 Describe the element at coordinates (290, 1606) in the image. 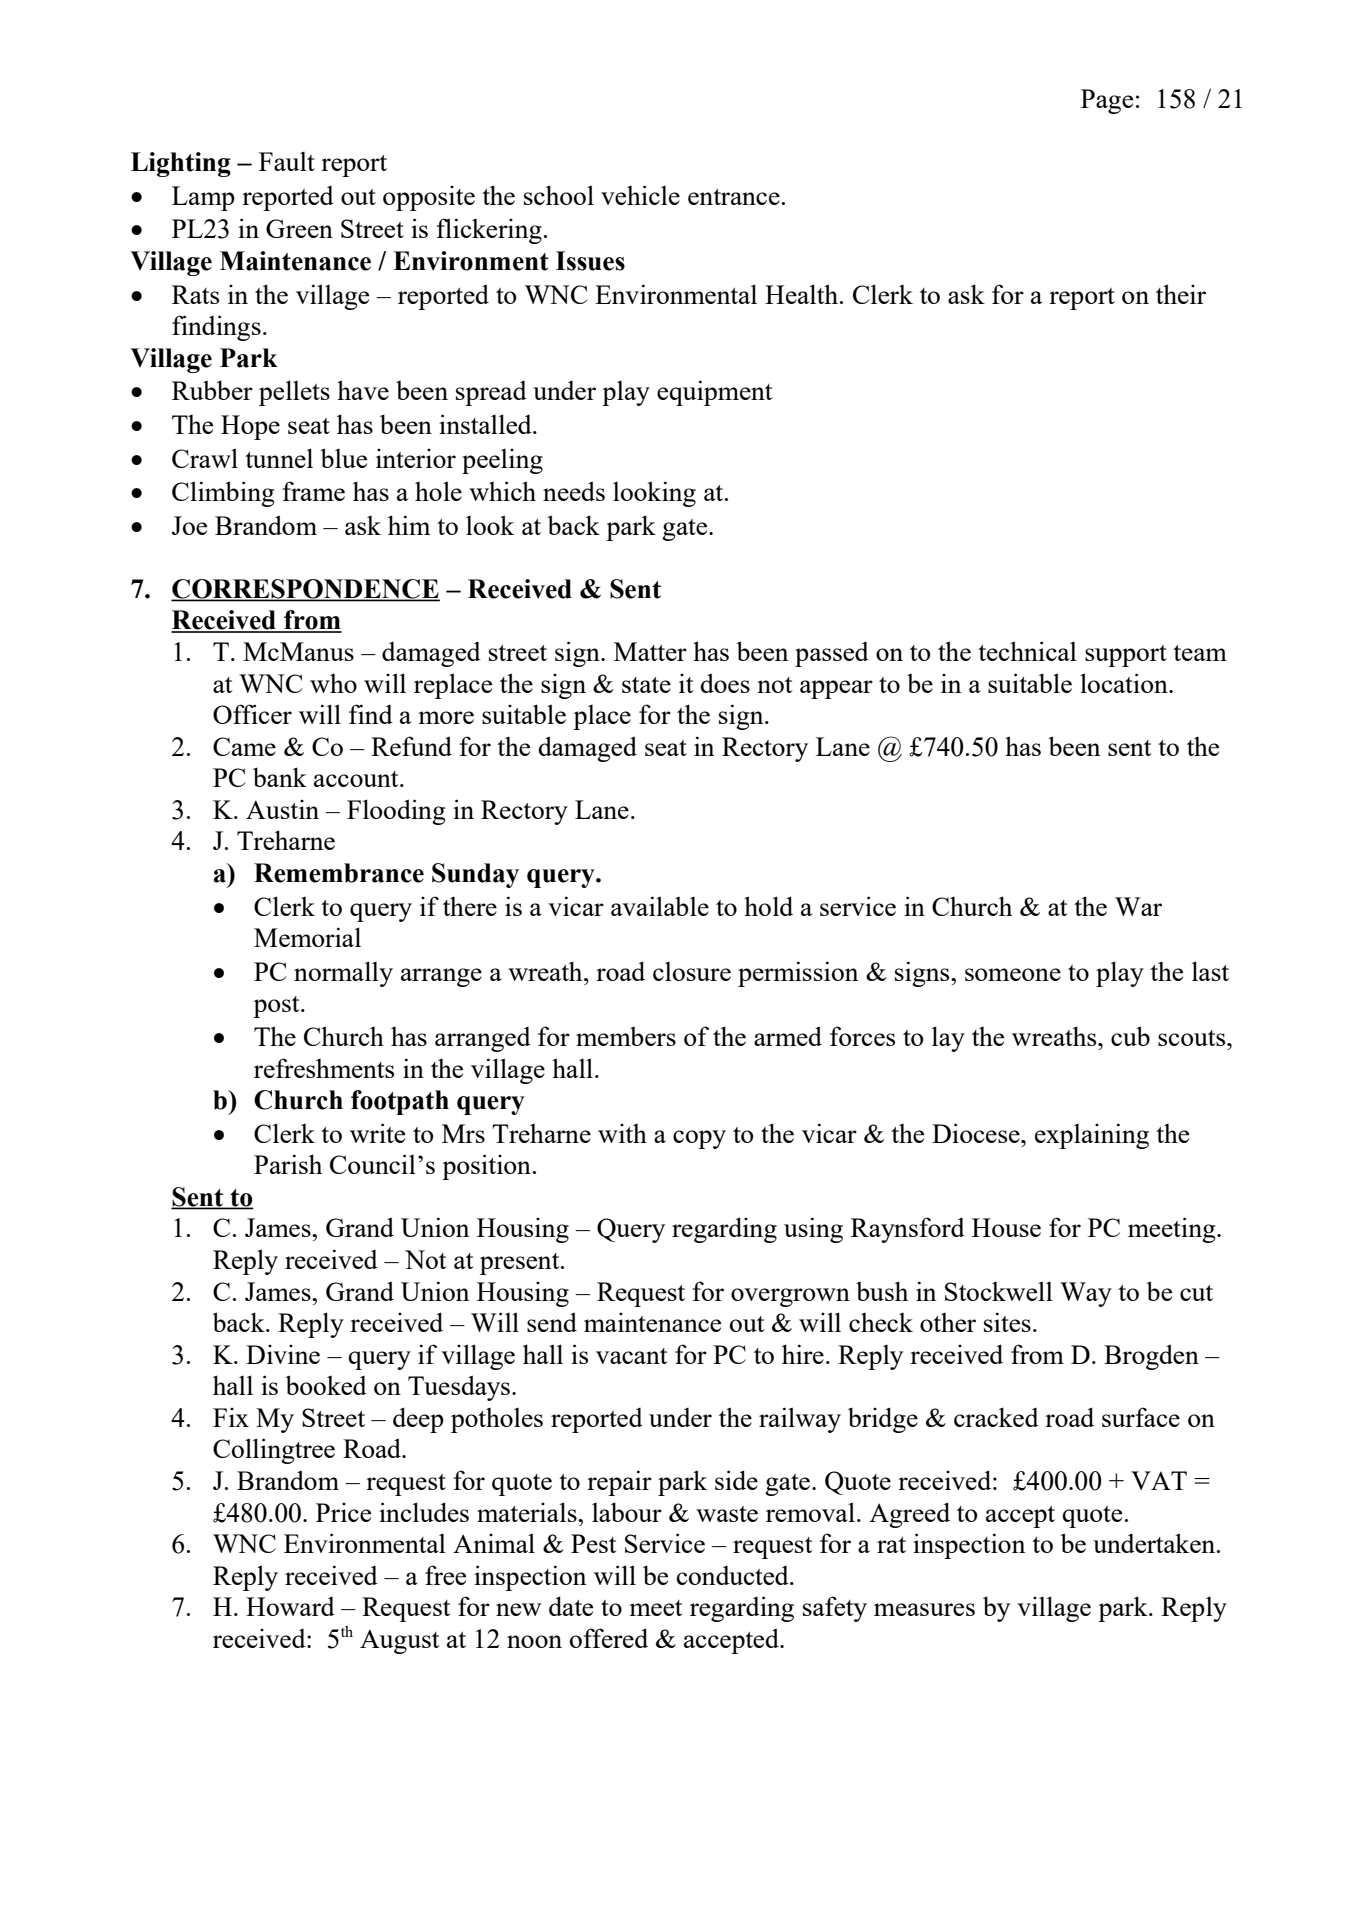

I see `Howard` at that location.
